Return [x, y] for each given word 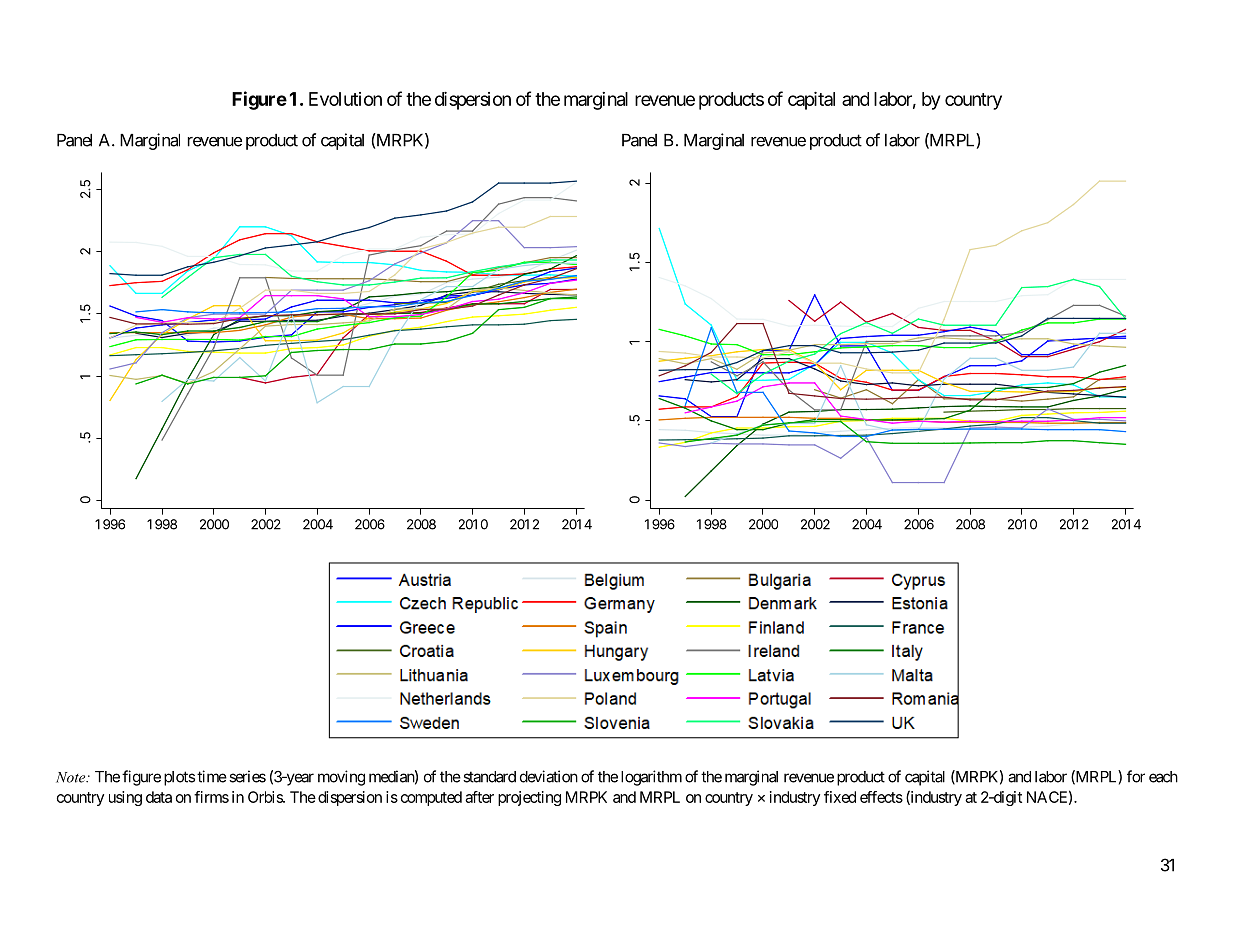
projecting [529, 798]
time [212, 776]
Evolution [345, 99]
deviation [549, 776]
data [159, 797]
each [1163, 777]
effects [881, 797]
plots [179, 778]
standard [489, 777]
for [1136, 776]
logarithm [651, 778]
